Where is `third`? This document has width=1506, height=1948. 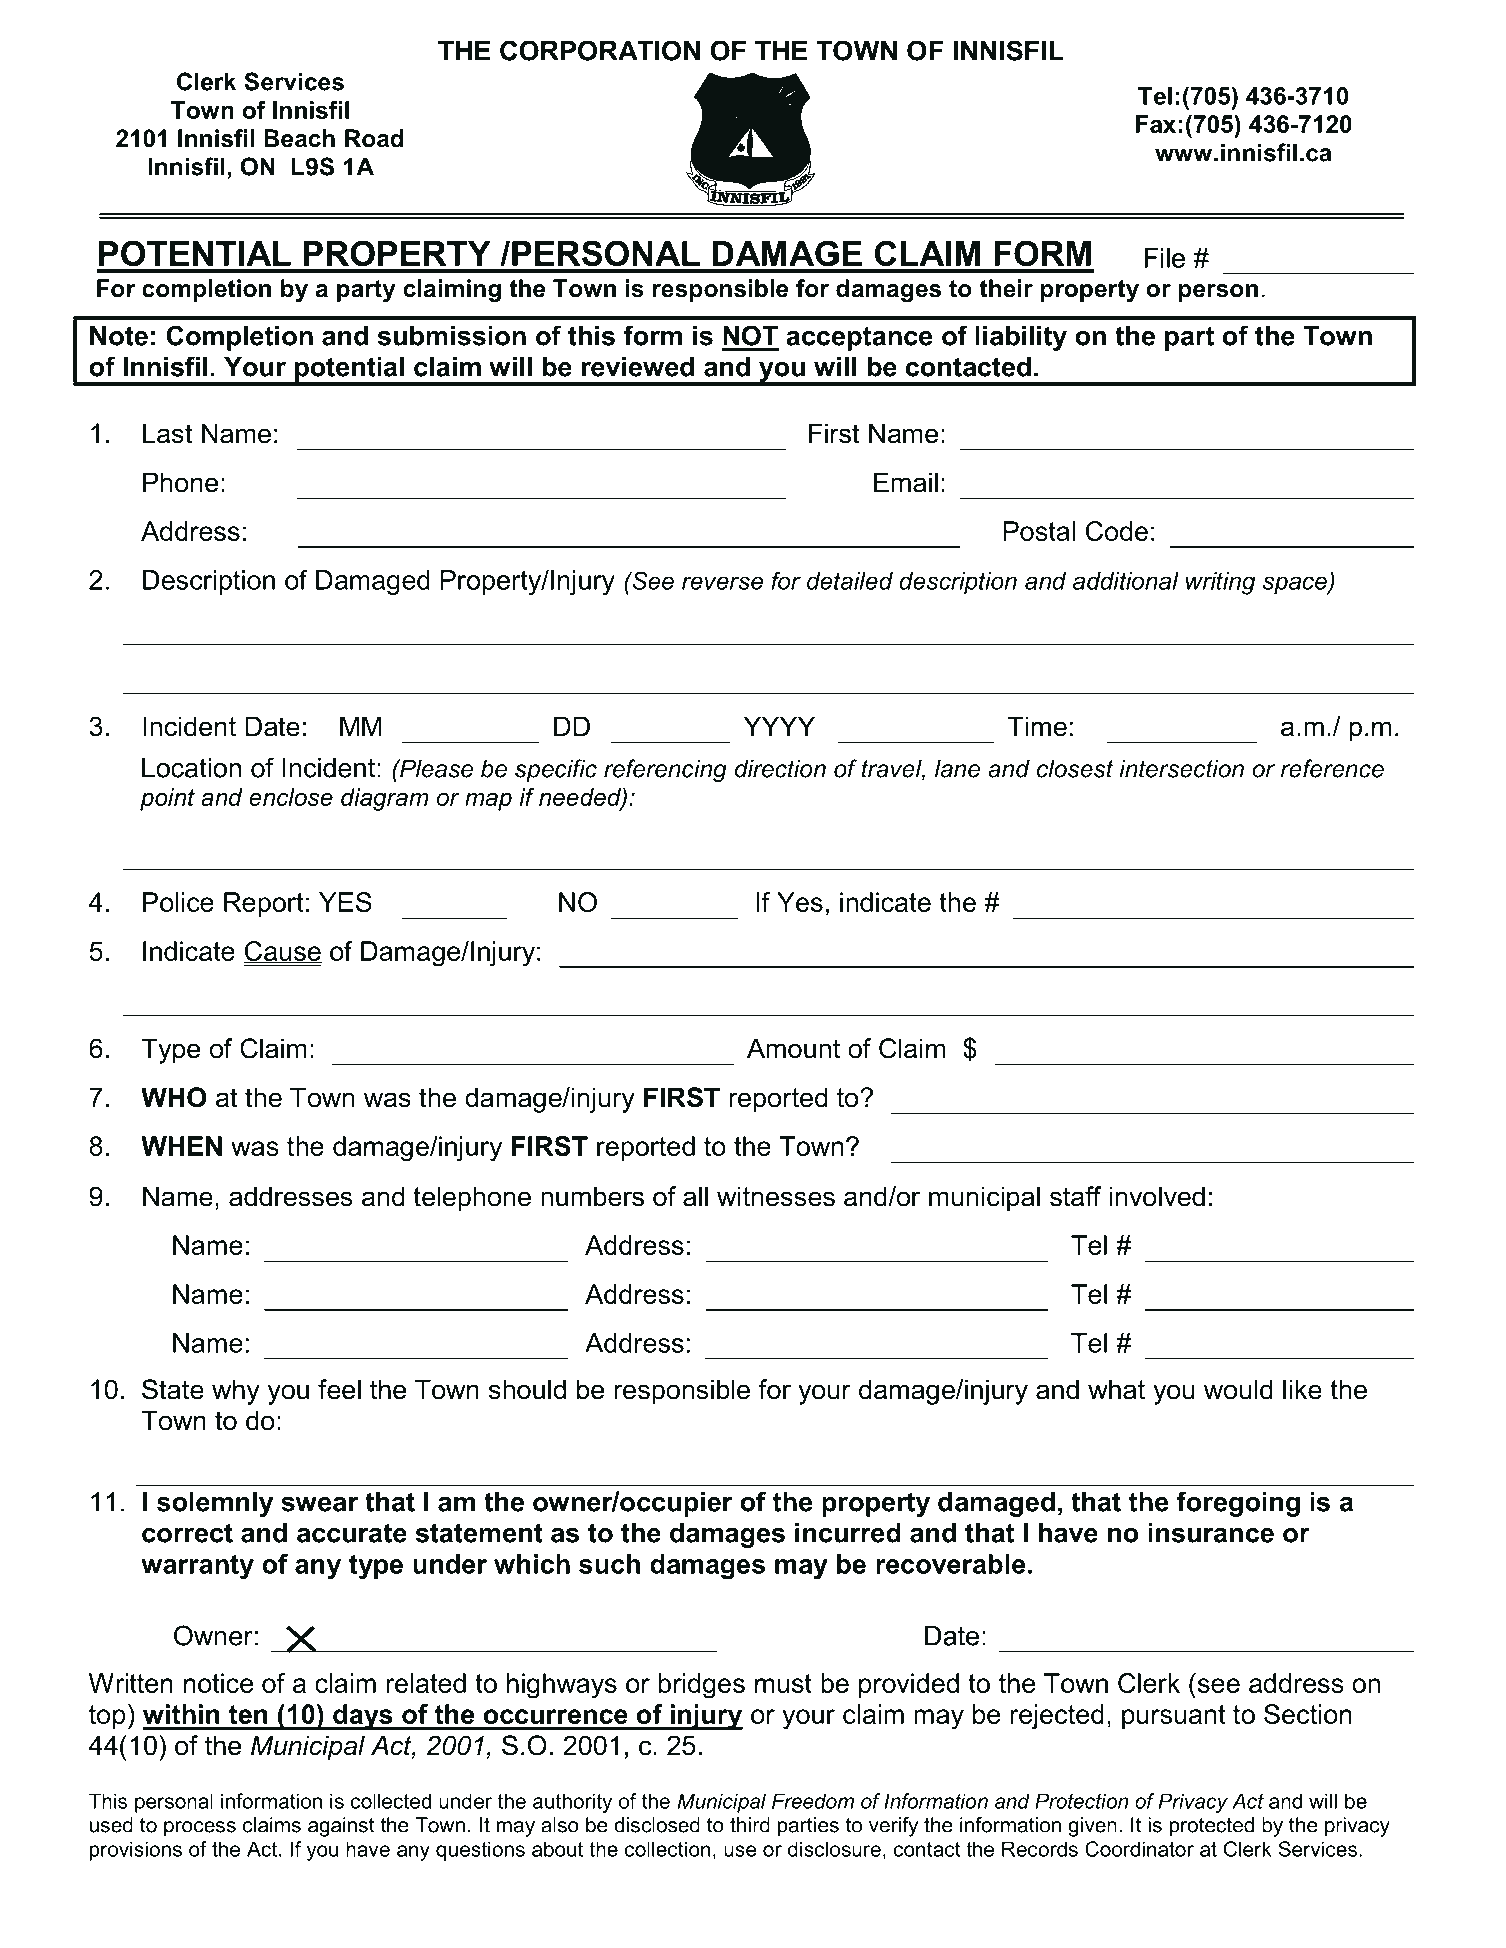
third is located at coordinates (750, 1825).
